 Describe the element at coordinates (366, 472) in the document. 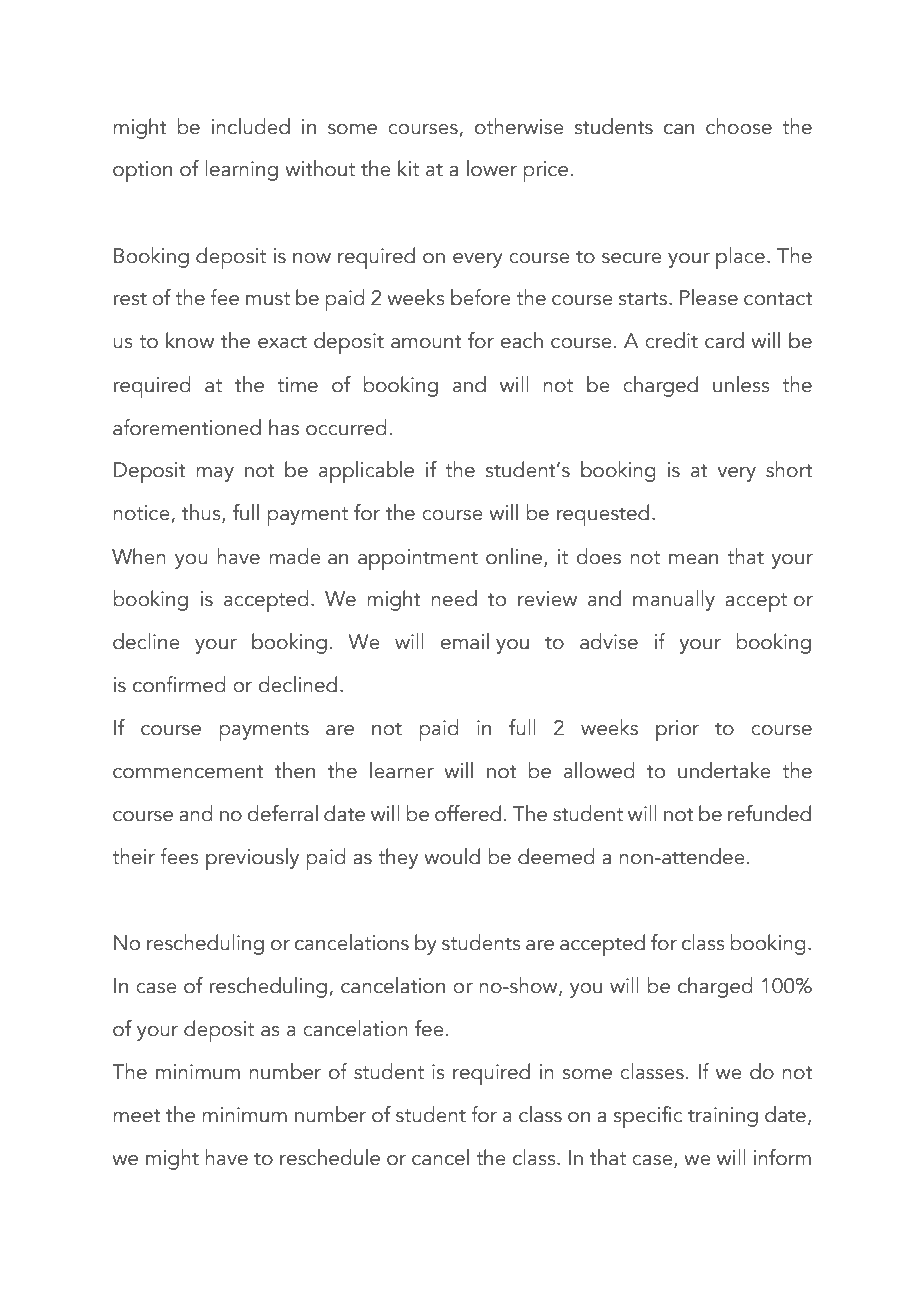

I see `applicable` at that location.
